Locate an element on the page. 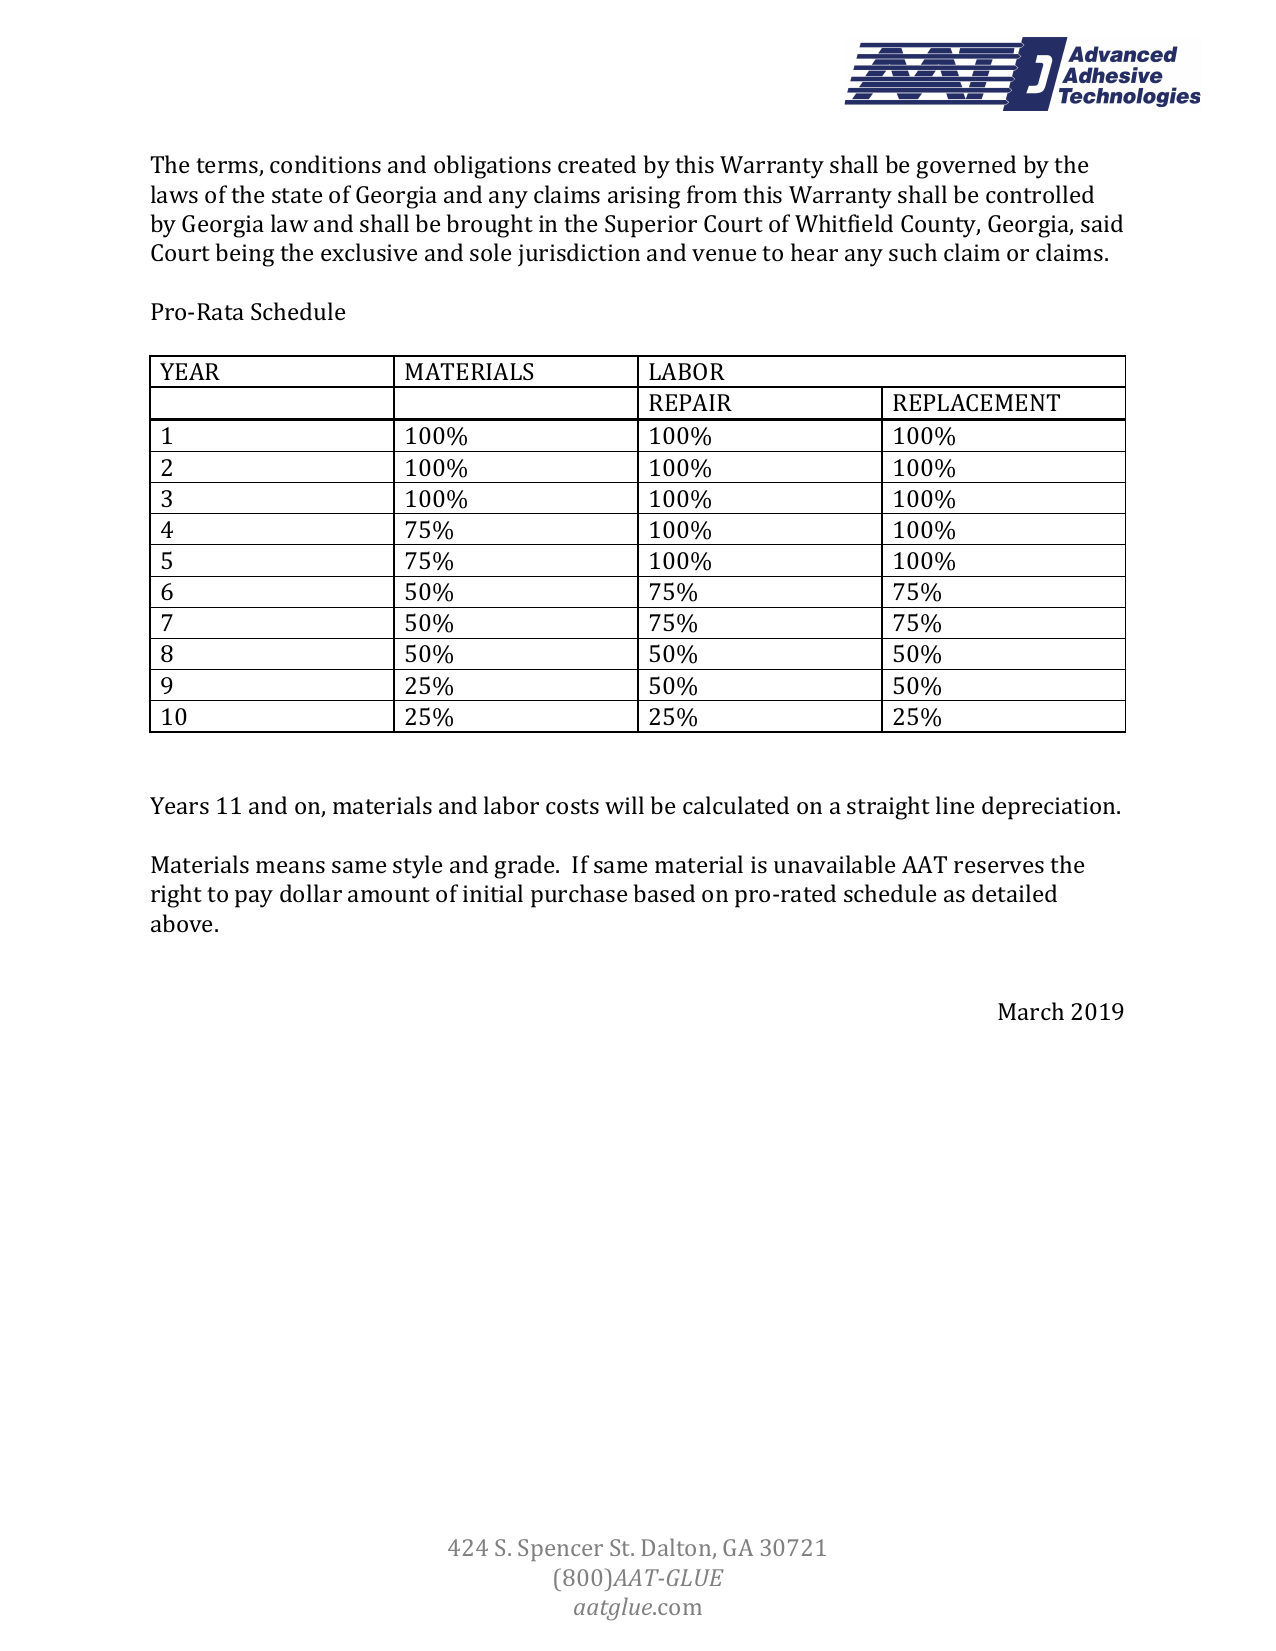  will is located at coordinates (624, 805).
